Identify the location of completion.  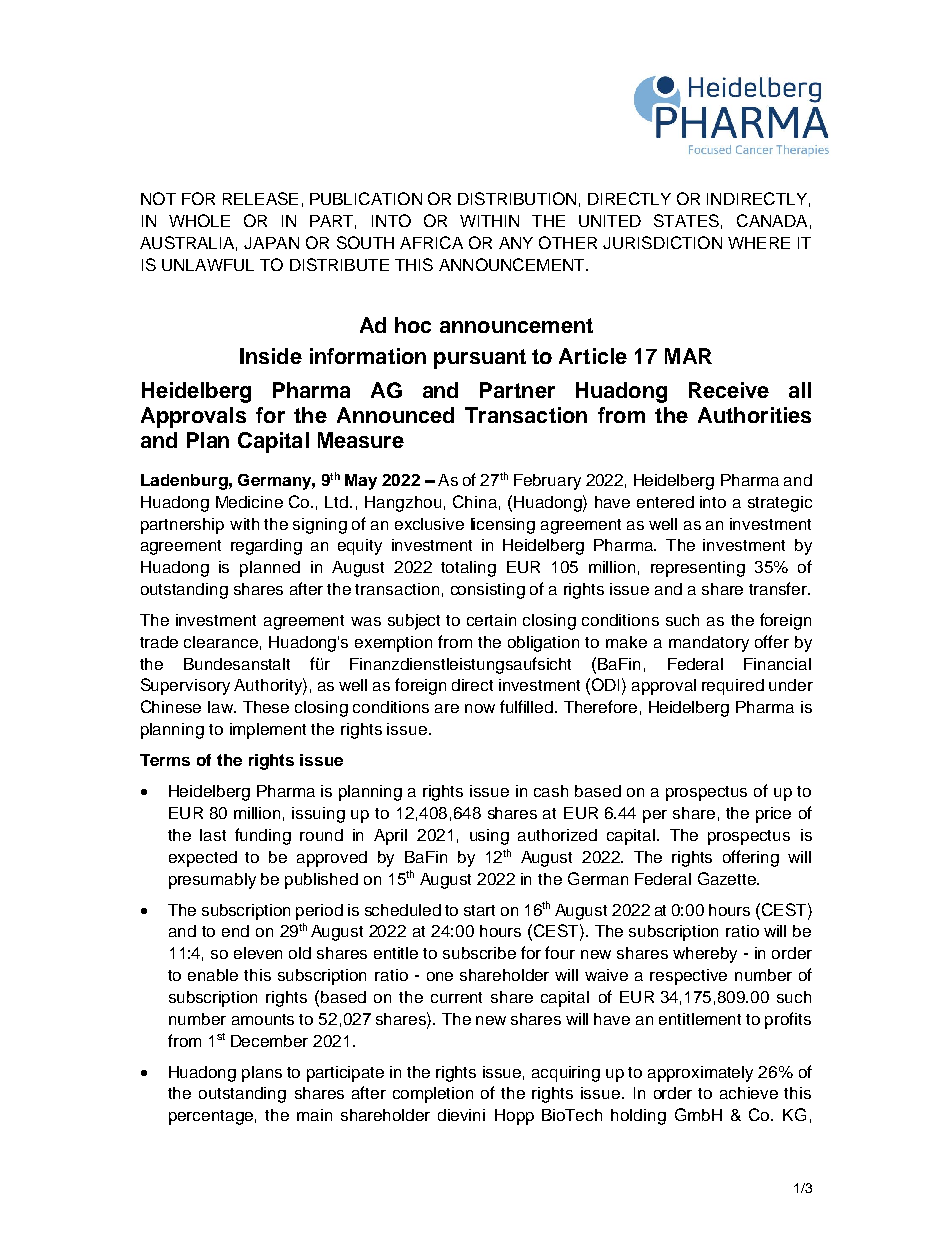
(433, 1095).
